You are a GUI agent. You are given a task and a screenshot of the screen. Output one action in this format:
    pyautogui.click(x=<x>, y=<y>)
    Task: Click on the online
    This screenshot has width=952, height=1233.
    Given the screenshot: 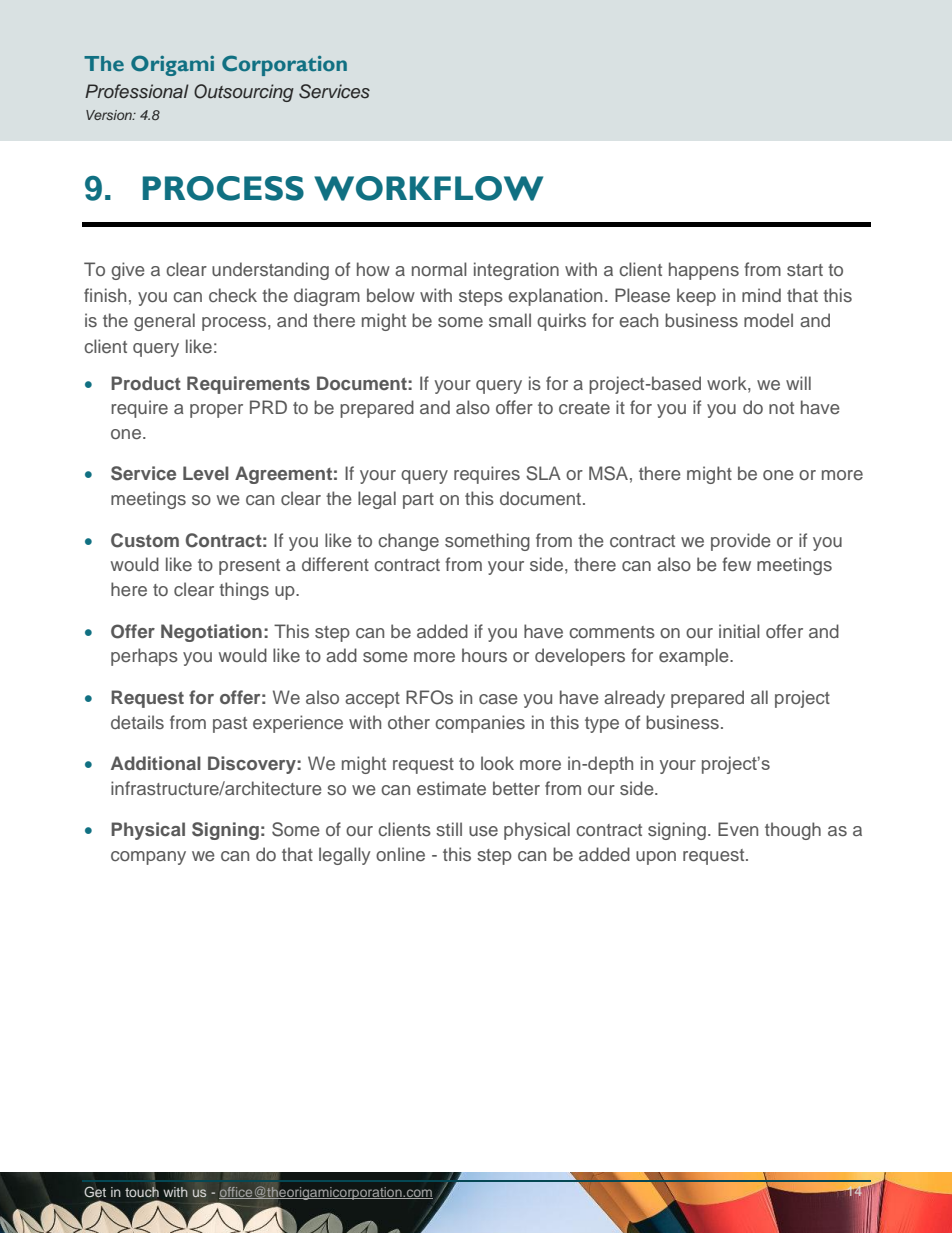 What is the action you would take?
    pyautogui.click(x=400, y=854)
